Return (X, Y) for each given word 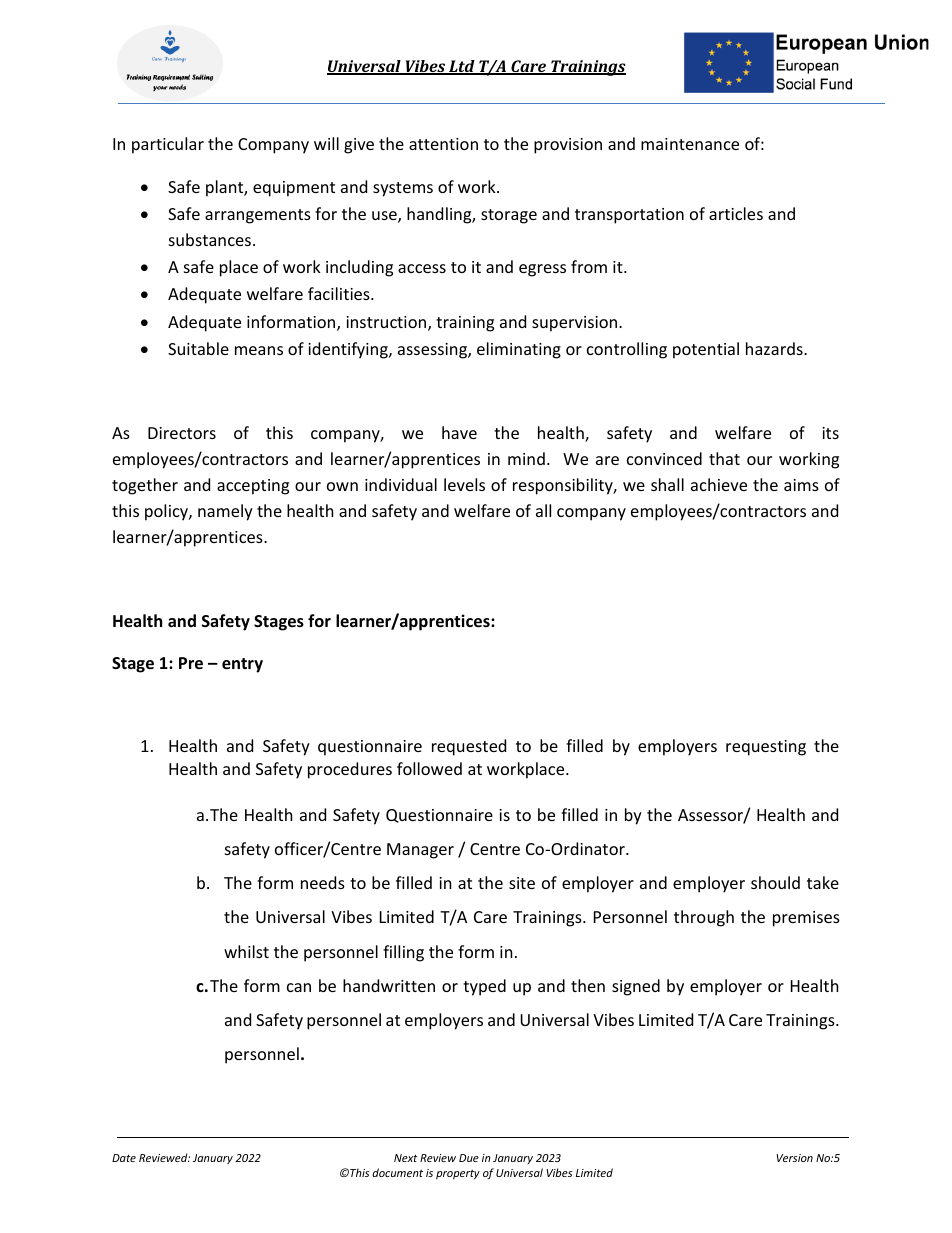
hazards (775, 348)
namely (225, 512)
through (704, 918)
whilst (246, 951)
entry (242, 665)
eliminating (519, 350)
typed (484, 987)
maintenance (690, 144)
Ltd (462, 67)
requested (469, 747)
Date (124, 1158)
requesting (766, 748)
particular (168, 145)
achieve (719, 484)
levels (464, 484)
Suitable (198, 348)
